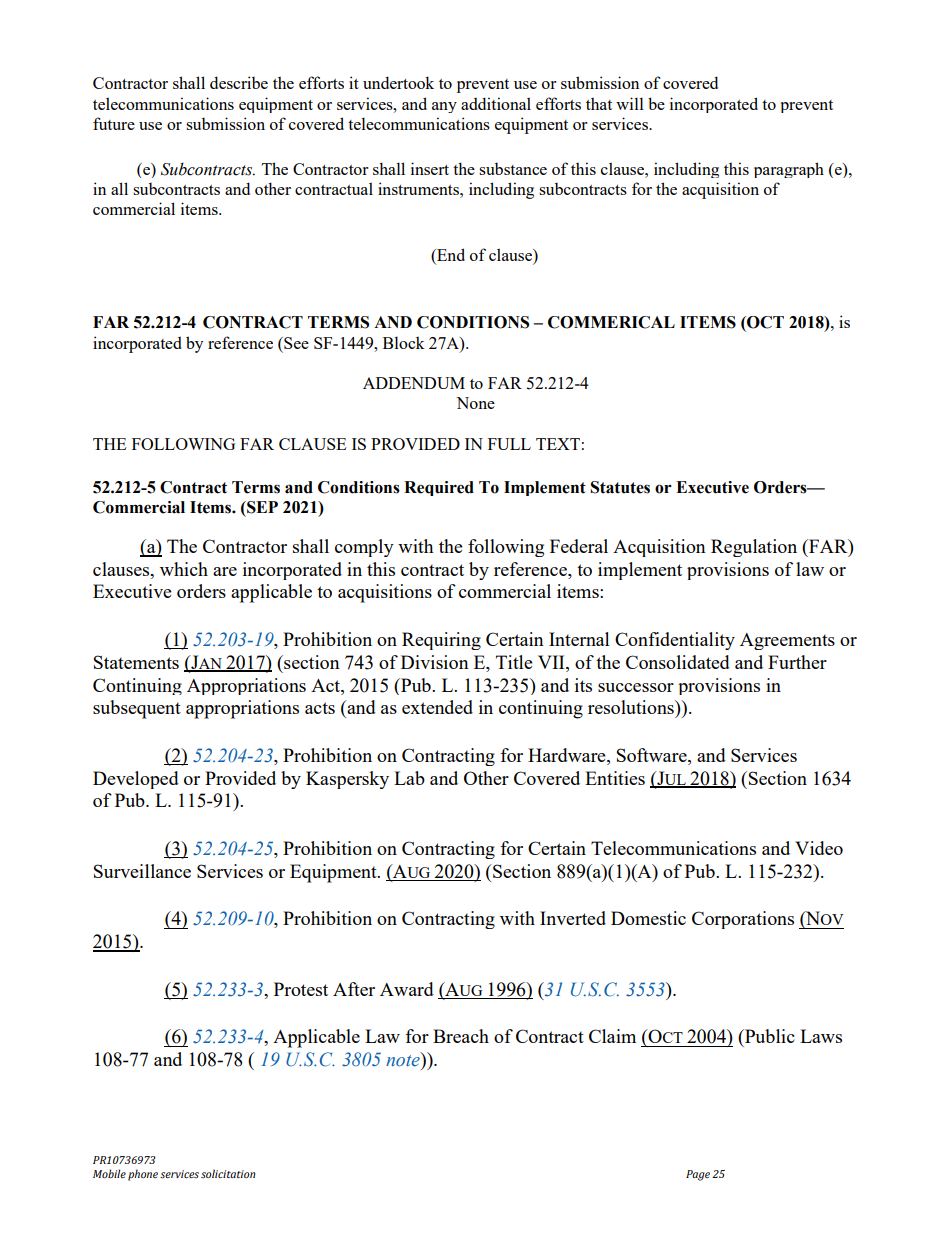 This screenshot has width=952, height=1233. Describe the element at coordinates (137, 709) in the screenshot. I see `subsequent` at that location.
